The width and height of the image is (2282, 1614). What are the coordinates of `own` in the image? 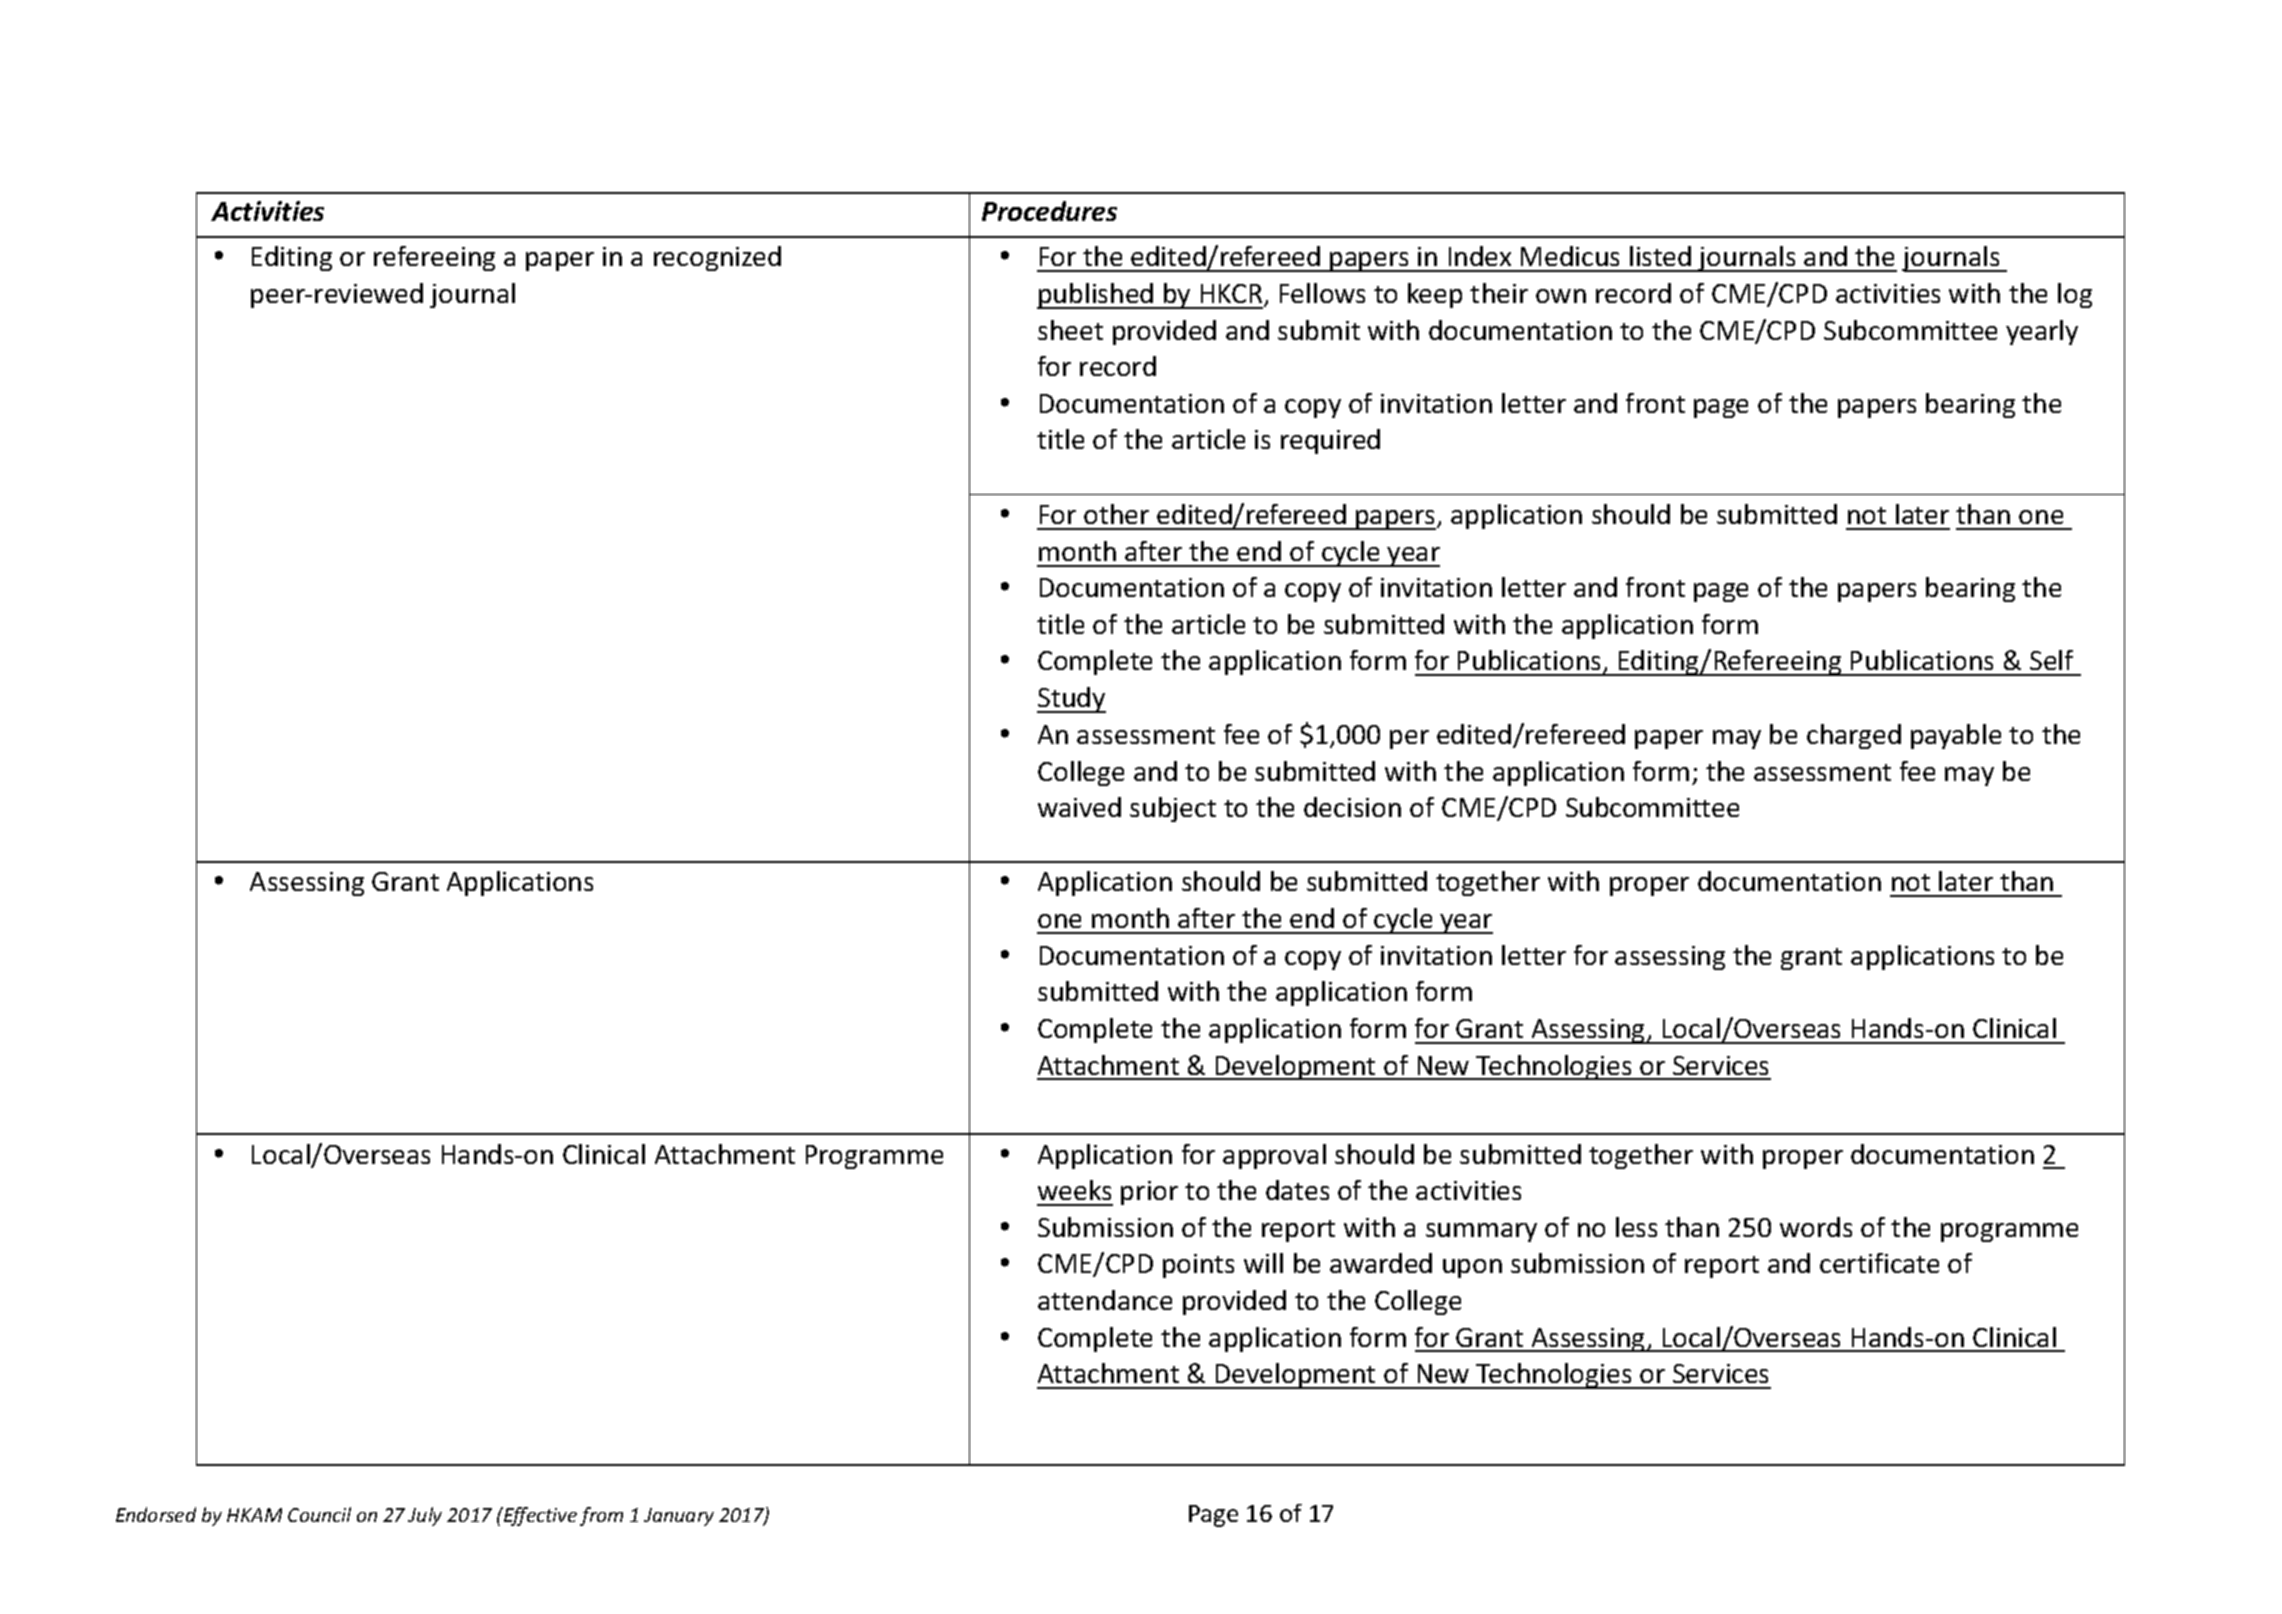 It's located at (1561, 296).
